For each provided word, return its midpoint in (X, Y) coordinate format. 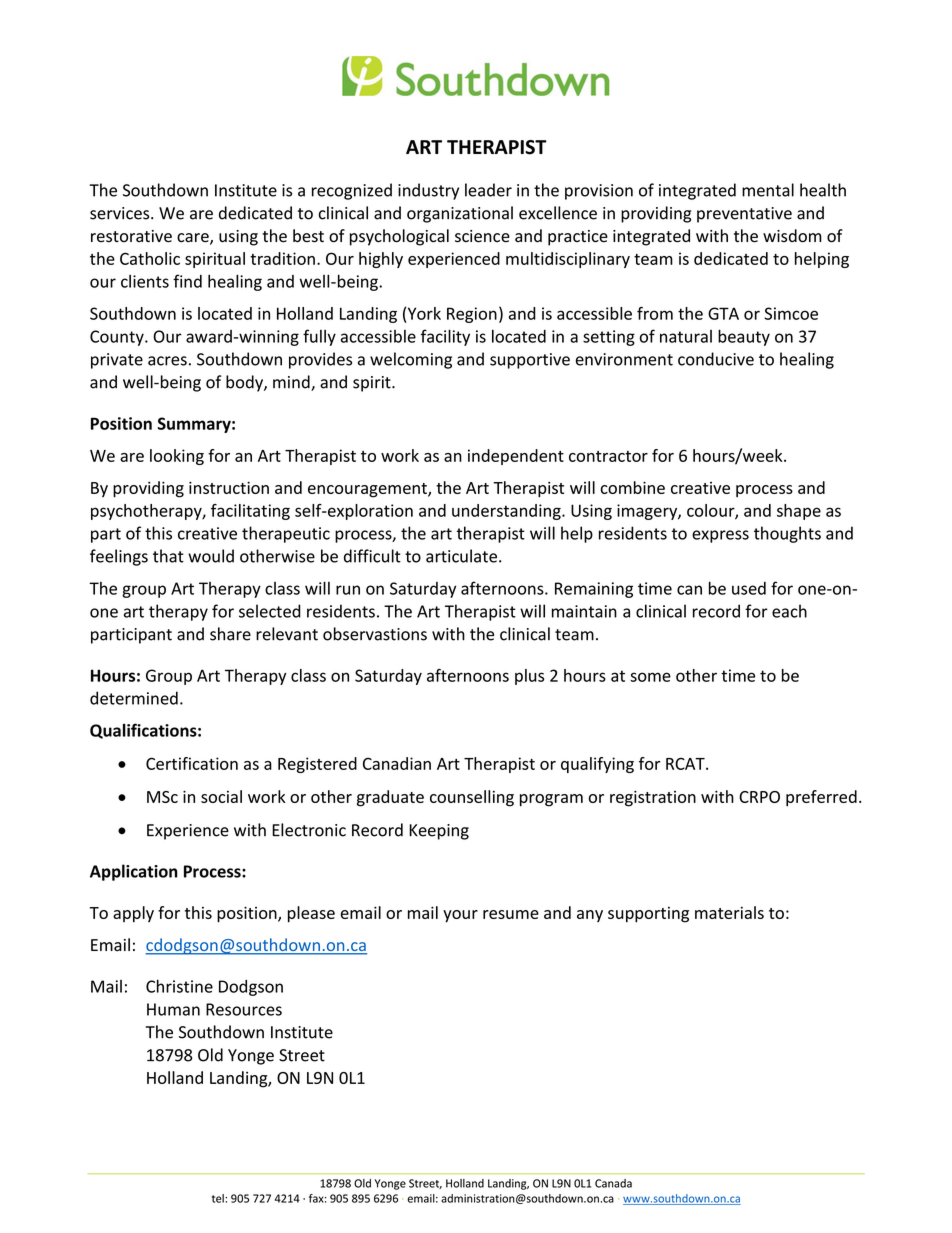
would (211, 556)
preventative (744, 215)
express (720, 536)
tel (219, 1198)
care (194, 239)
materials (729, 912)
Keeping (439, 832)
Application (134, 872)
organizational (460, 214)
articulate (461, 556)
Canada (613, 1183)
